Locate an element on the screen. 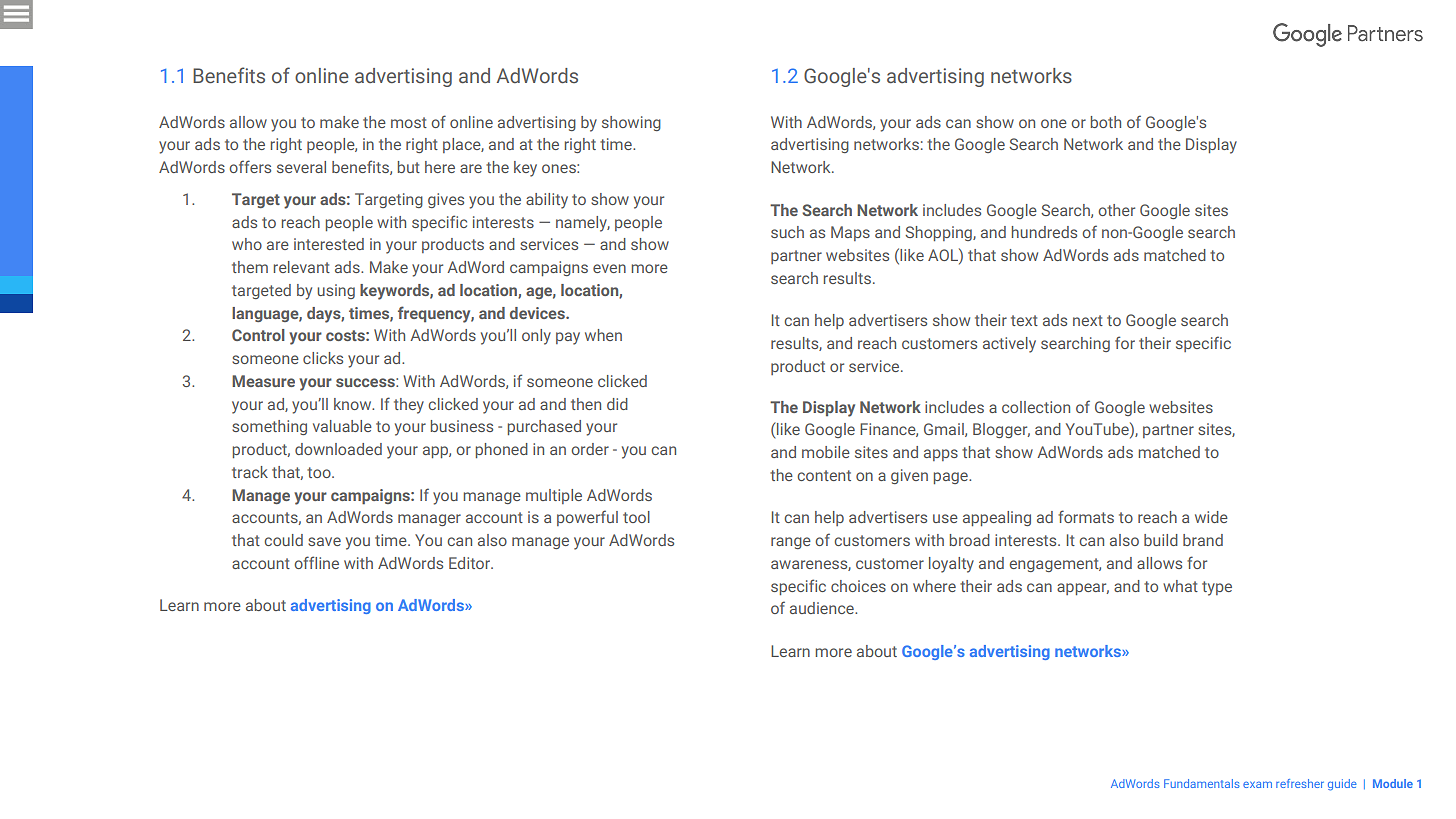 The width and height of the screenshot is (1456, 819). Fundamentals is located at coordinates (1202, 783).
